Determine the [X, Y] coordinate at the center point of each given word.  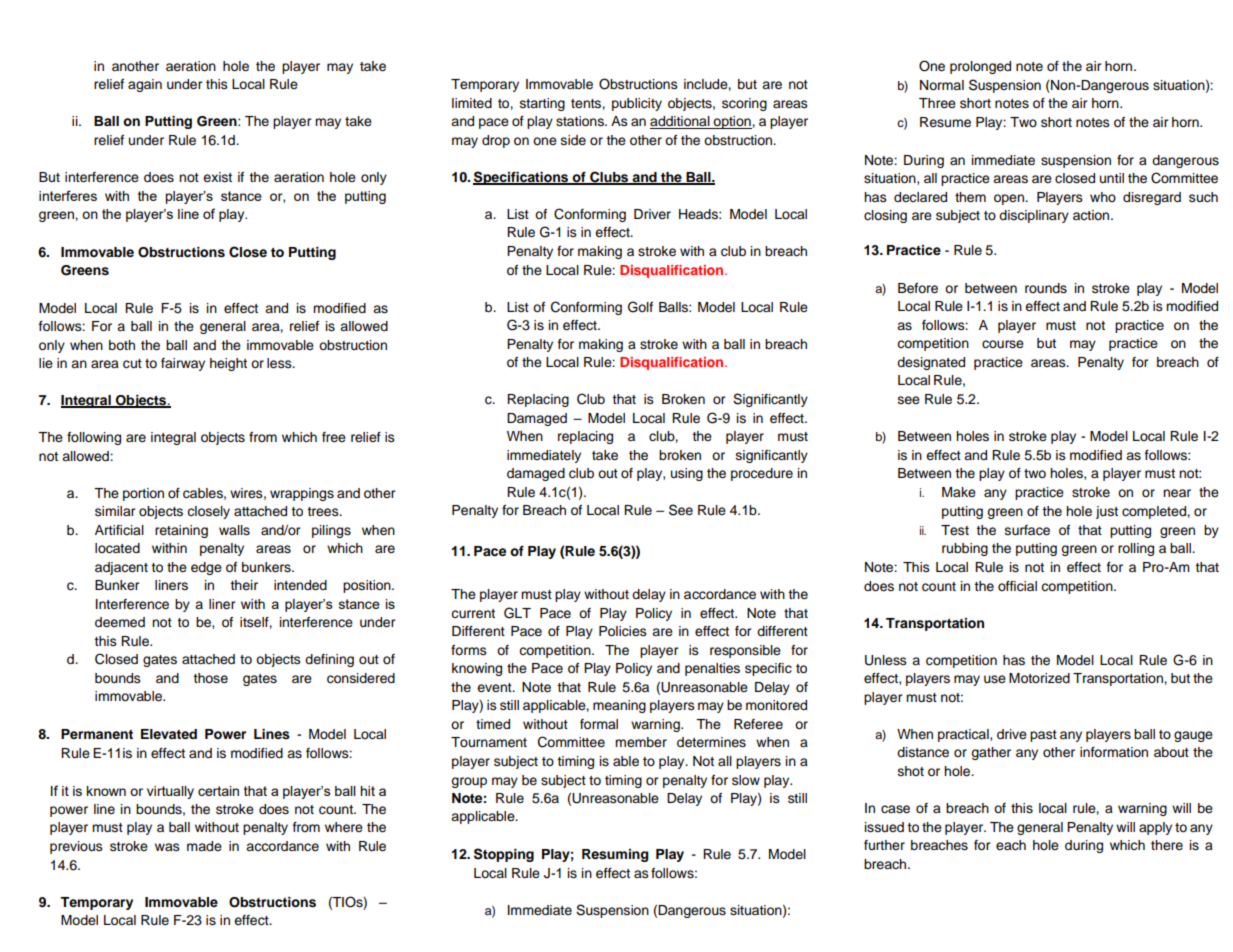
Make [959, 492]
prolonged [980, 67]
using [687, 474]
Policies [623, 631]
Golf [640, 307]
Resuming [615, 855]
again [145, 85]
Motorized [1039, 678]
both [122, 345]
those [210, 678]
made [204, 846]
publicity [637, 104]
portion [143, 494]
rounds [1046, 288]
